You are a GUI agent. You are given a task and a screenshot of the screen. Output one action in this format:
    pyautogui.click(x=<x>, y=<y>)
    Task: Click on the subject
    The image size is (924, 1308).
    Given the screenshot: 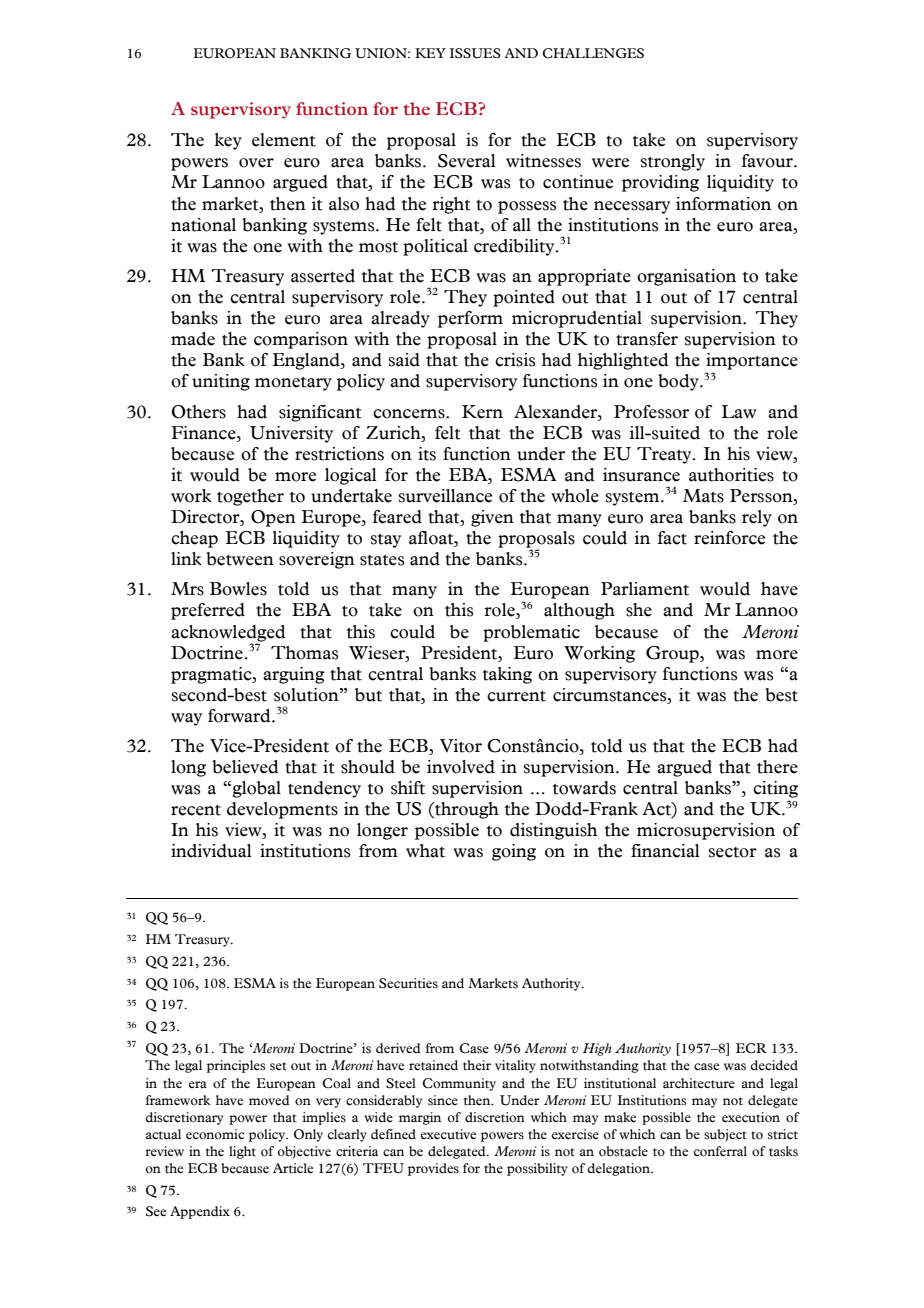 What is the action you would take?
    pyautogui.click(x=725, y=1135)
